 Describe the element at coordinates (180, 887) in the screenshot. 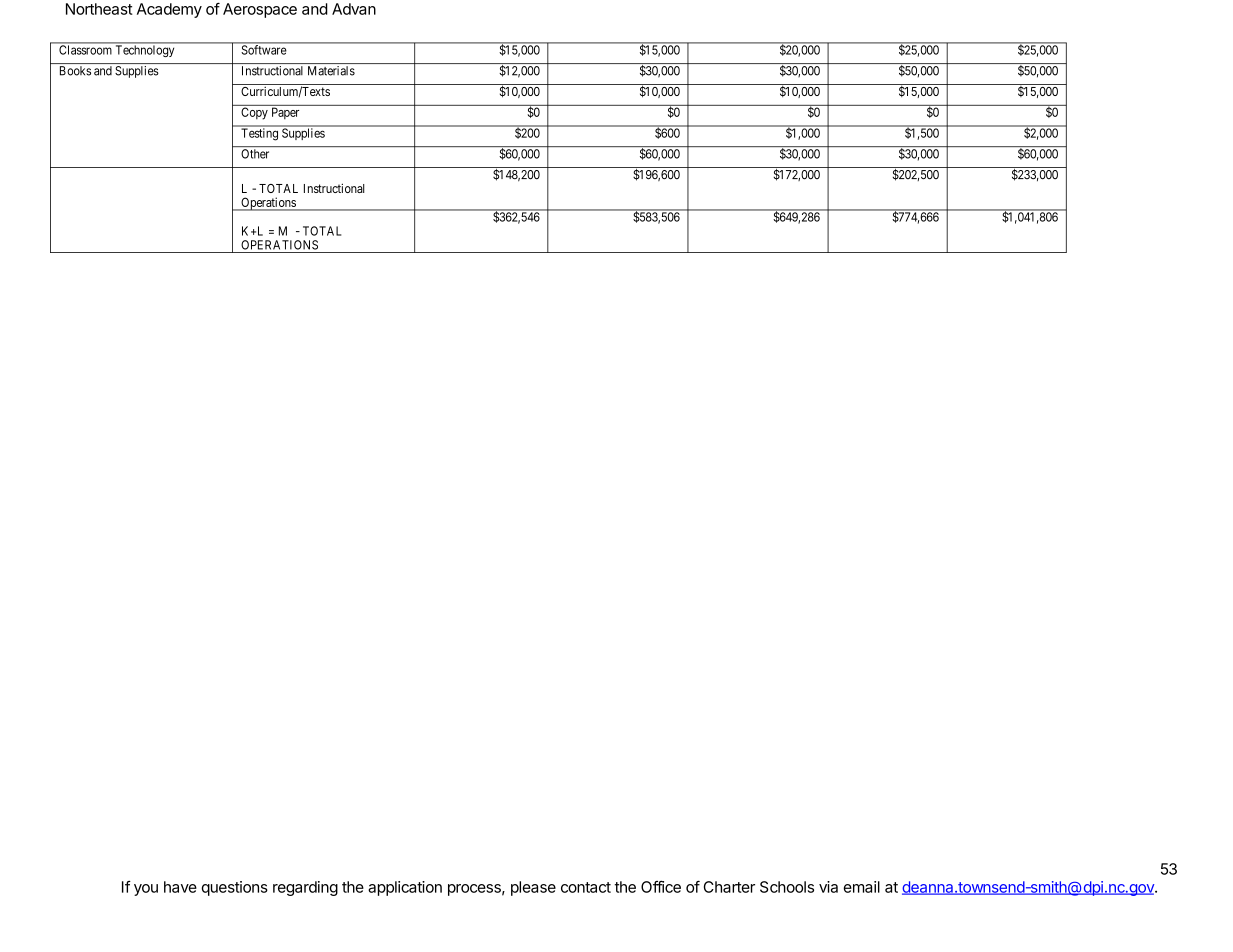

I see `have` at that location.
